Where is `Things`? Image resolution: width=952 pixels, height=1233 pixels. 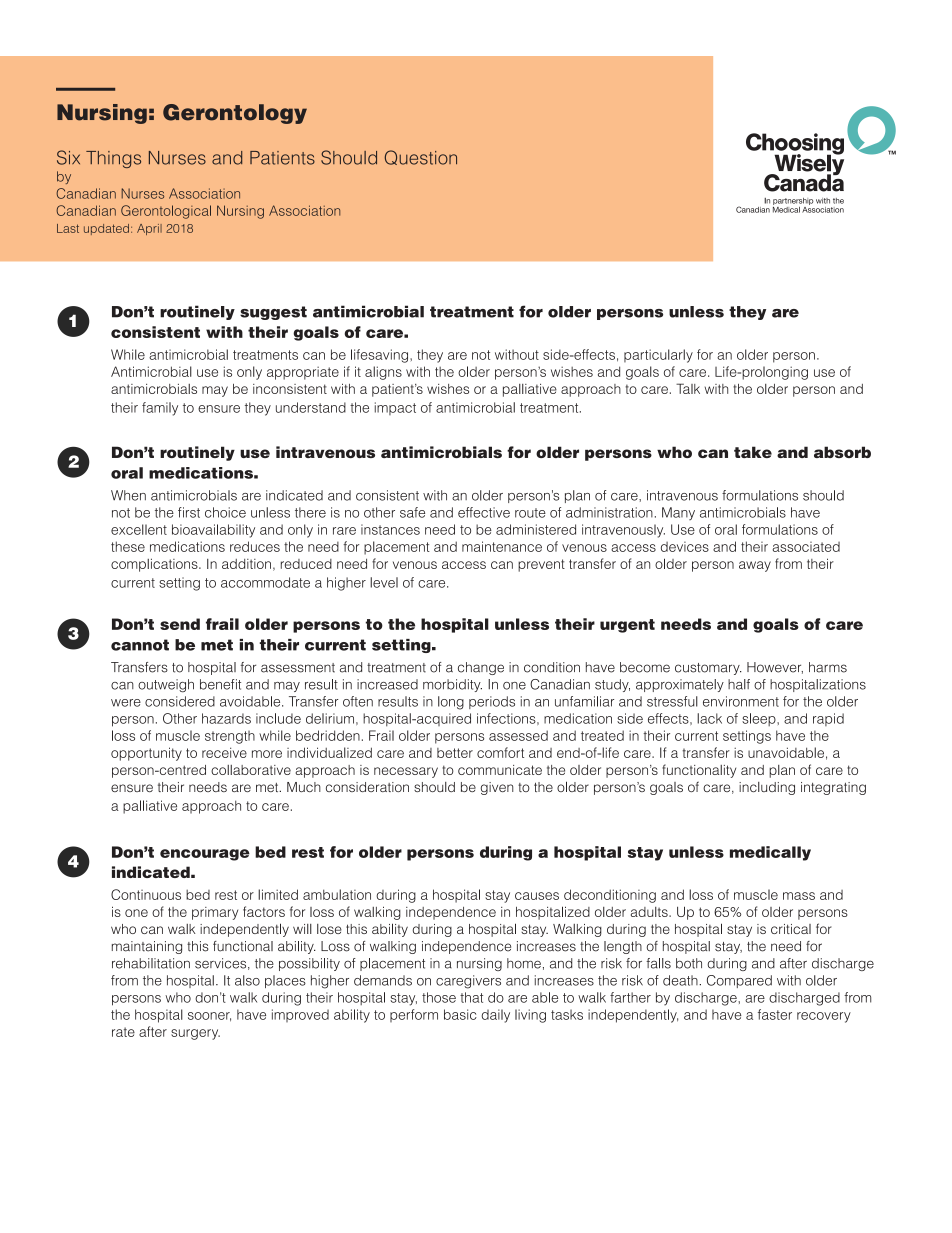 Things is located at coordinates (113, 159).
